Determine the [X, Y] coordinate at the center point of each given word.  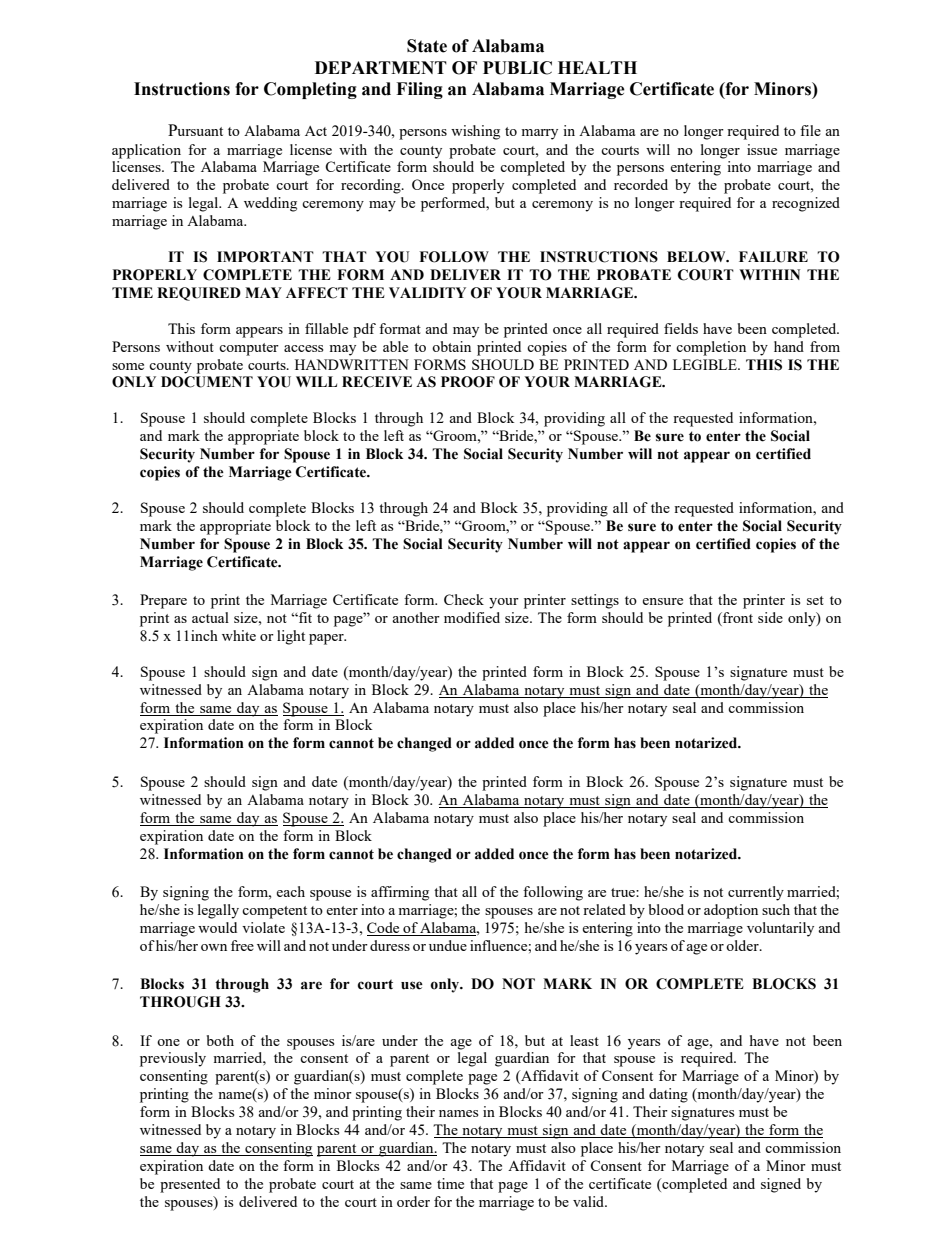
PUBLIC [517, 68]
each [290, 891]
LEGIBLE [706, 364]
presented [190, 1185]
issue [762, 149]
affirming [400, 893]
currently [756, 893]
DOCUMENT [207, 382]
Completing [310, 90]
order [413, 1201]
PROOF [468, 382]
